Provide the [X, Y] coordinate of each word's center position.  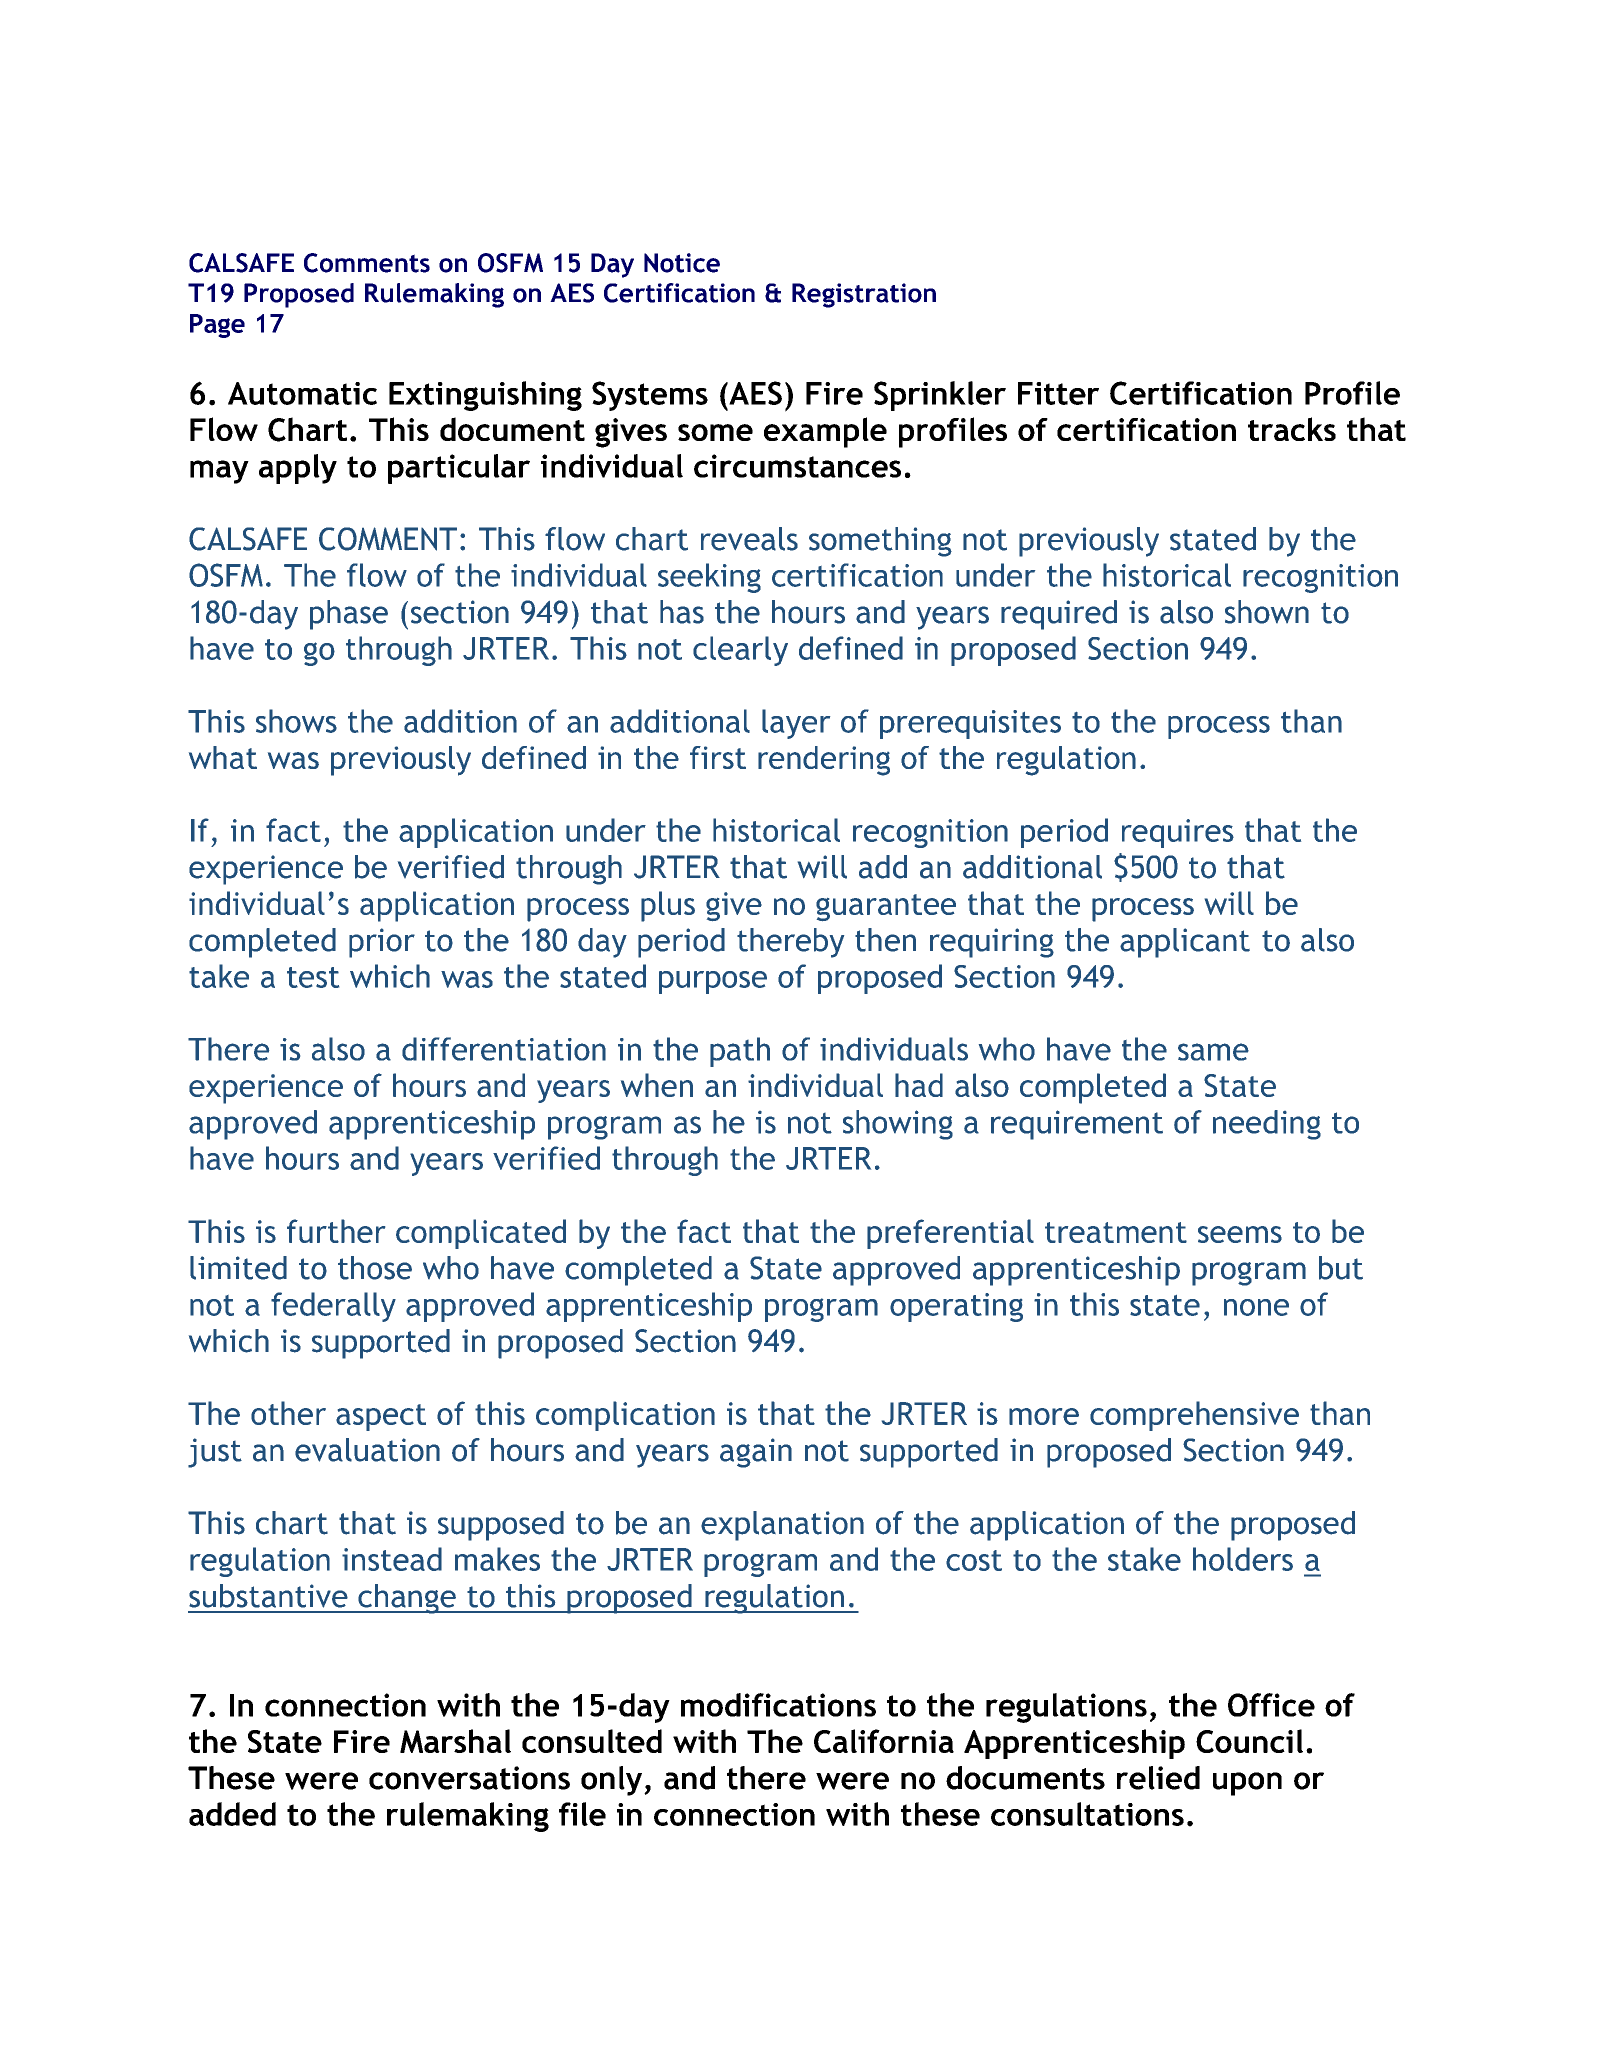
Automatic [302, 393]
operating [956, 1307]
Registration [864, 295]
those [375, 1268]
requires [1178, 833]
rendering [824, 761]
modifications [778, 1705]
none [1256, 1307]
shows [296, 721]
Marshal [455, 1741]
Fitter [1058, 393]
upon [1247, 1784]
